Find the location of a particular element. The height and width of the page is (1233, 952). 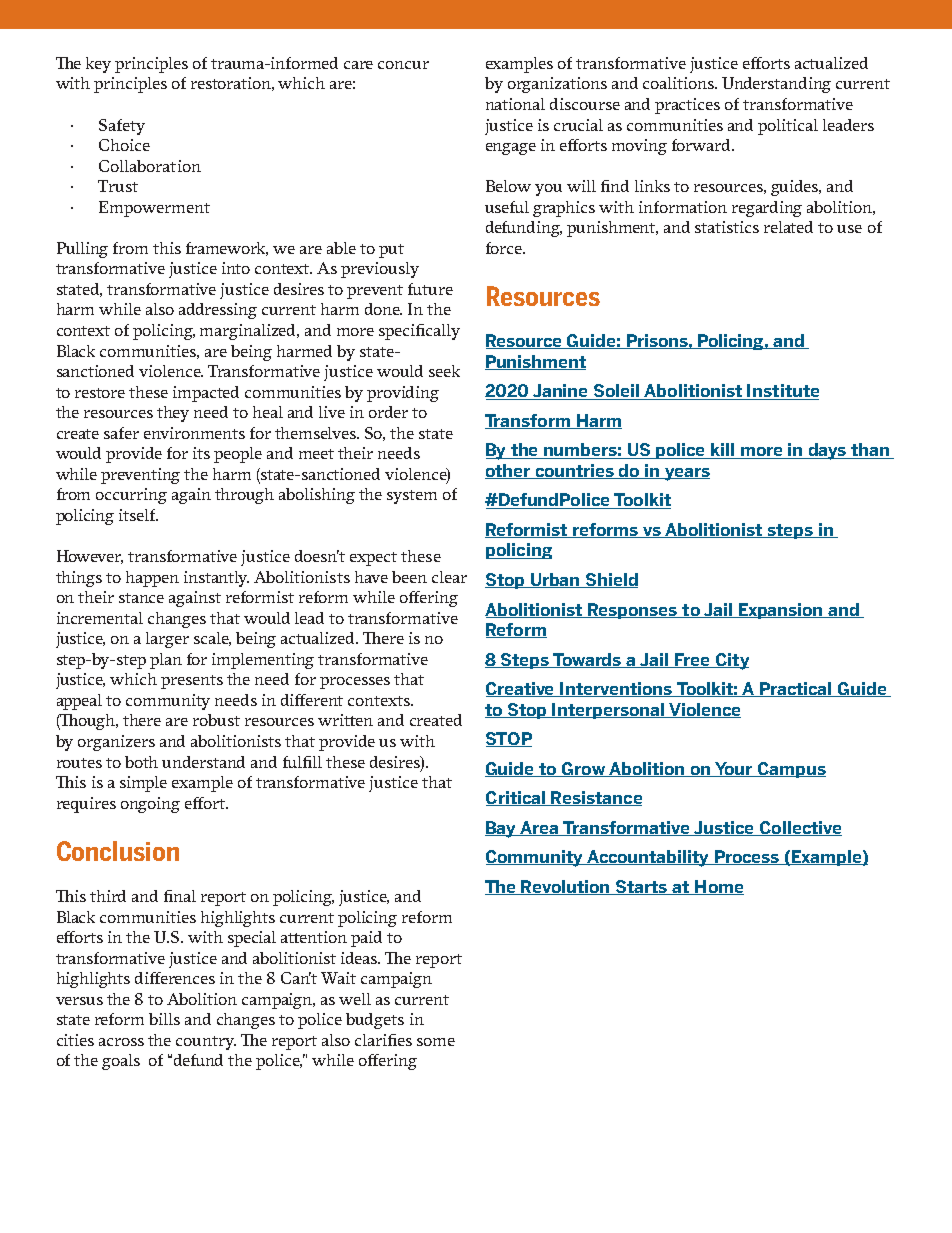

Expansion is located at coordinates (781, 611).
